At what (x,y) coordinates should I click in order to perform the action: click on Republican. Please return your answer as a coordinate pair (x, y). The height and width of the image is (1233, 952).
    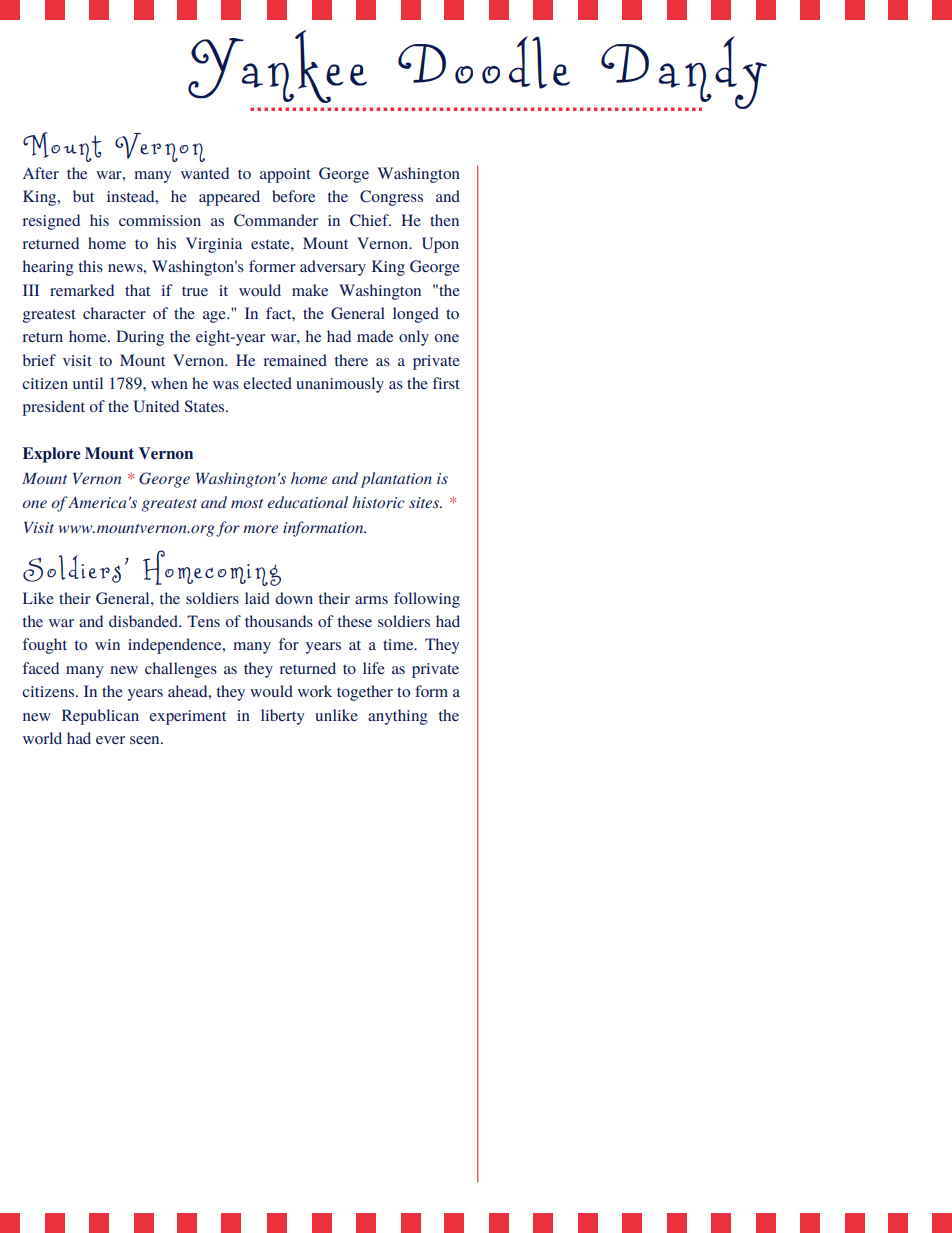
    Looking at the image, I should click on (100, 717).
